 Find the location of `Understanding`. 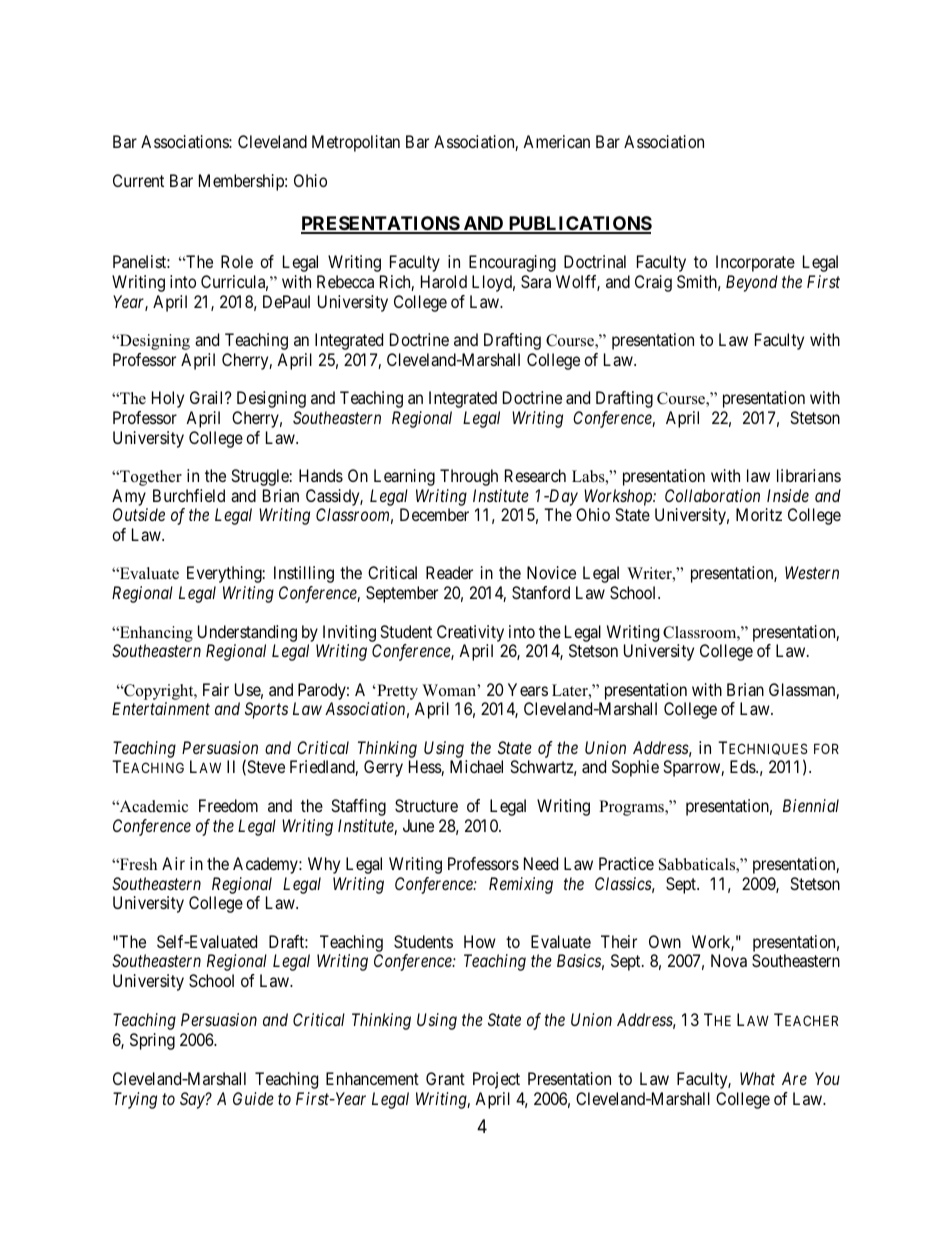

Understanding is located at coordinates (247, 633).
